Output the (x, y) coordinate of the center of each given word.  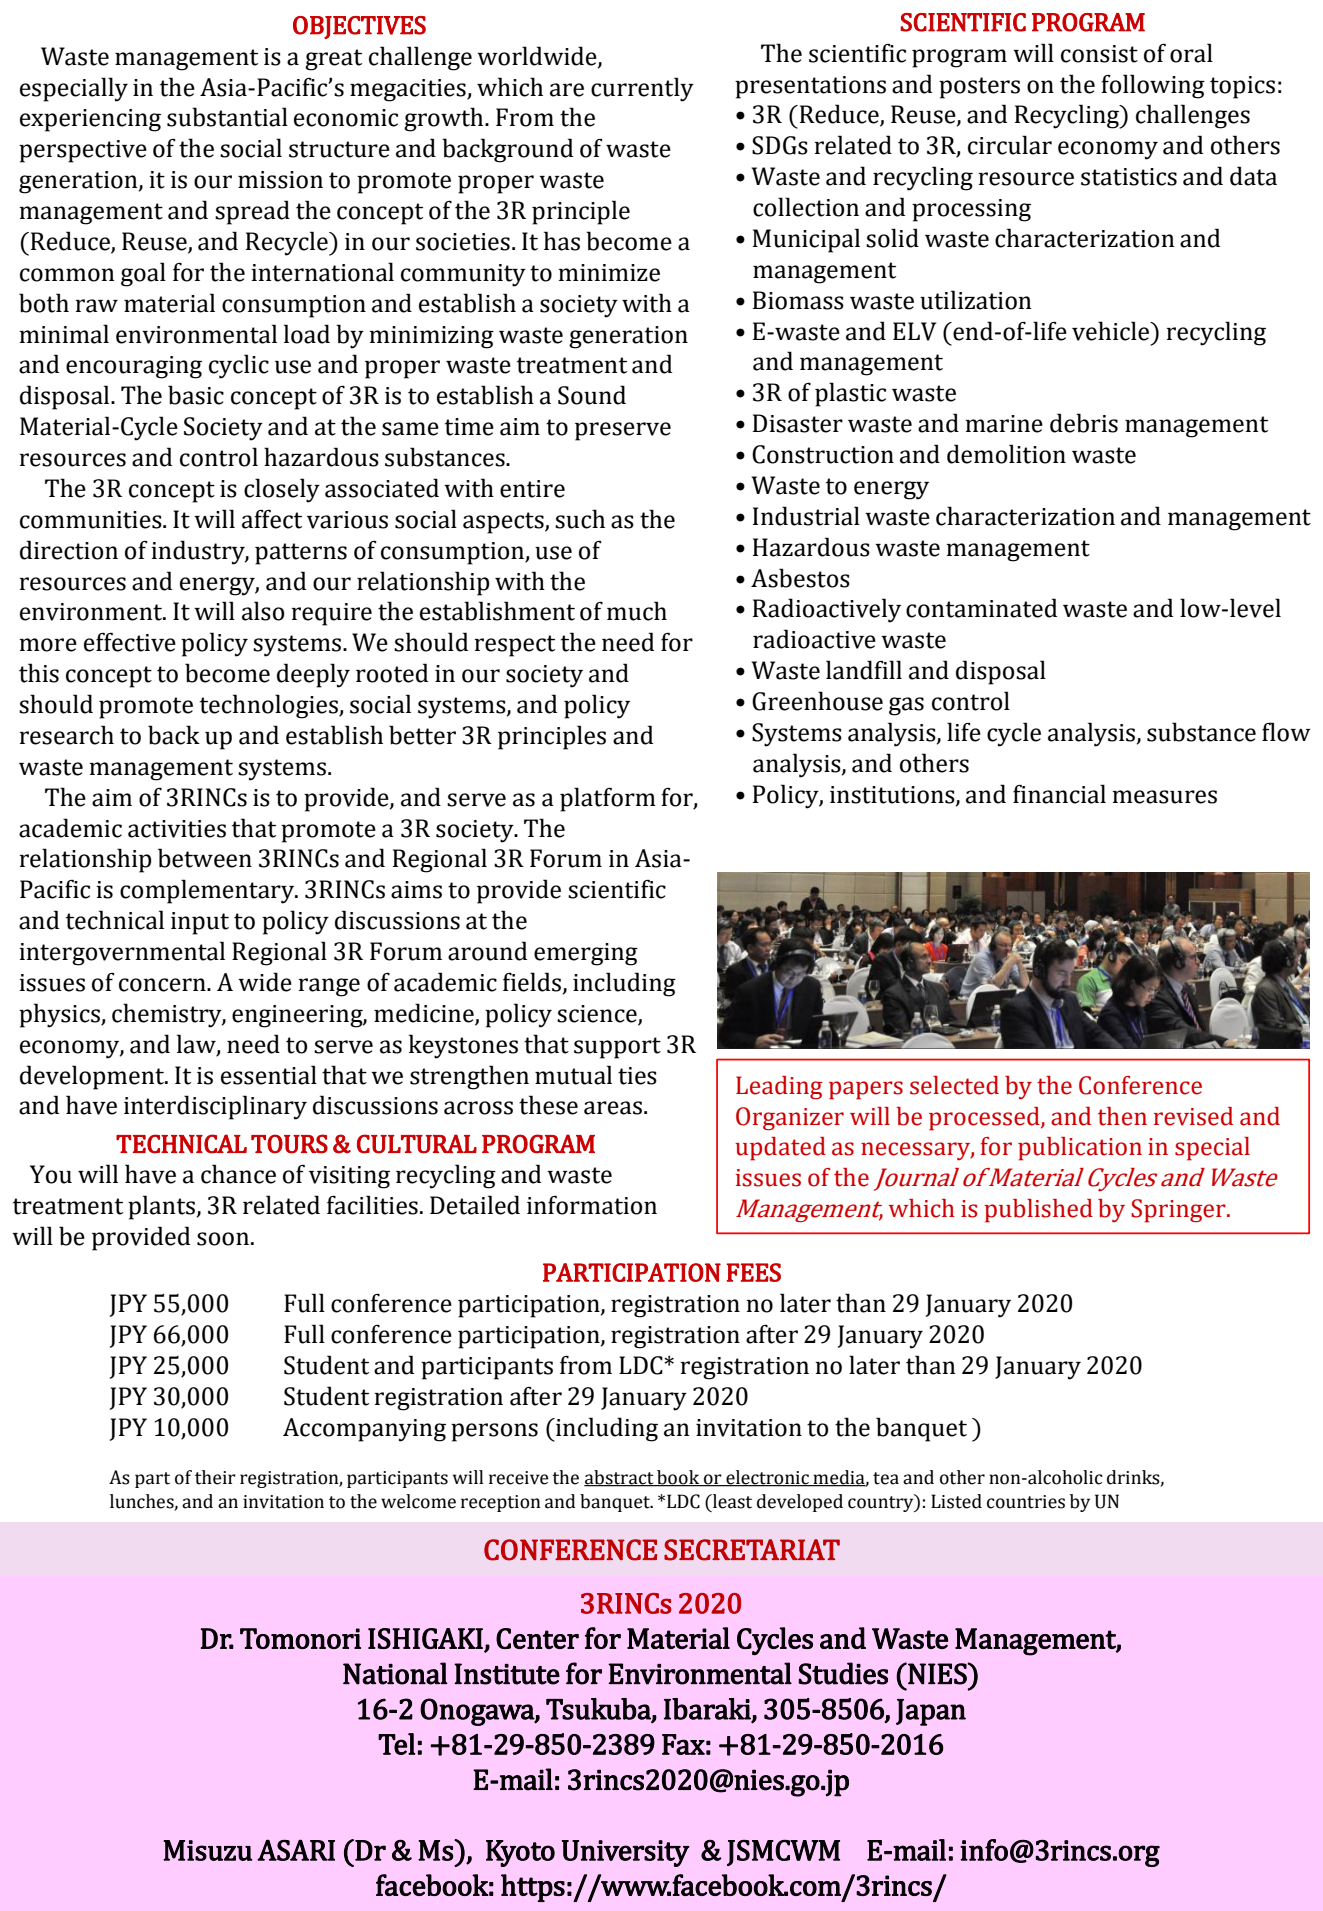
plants (161, 1207)
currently (642, 89)
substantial (227, 117)
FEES (753, 1272)
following (1153, 86)
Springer (1179, 1211)
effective (130, 642)
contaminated (981, 608)
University (625, 1853)
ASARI (296, 1850)
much (637, 611)
